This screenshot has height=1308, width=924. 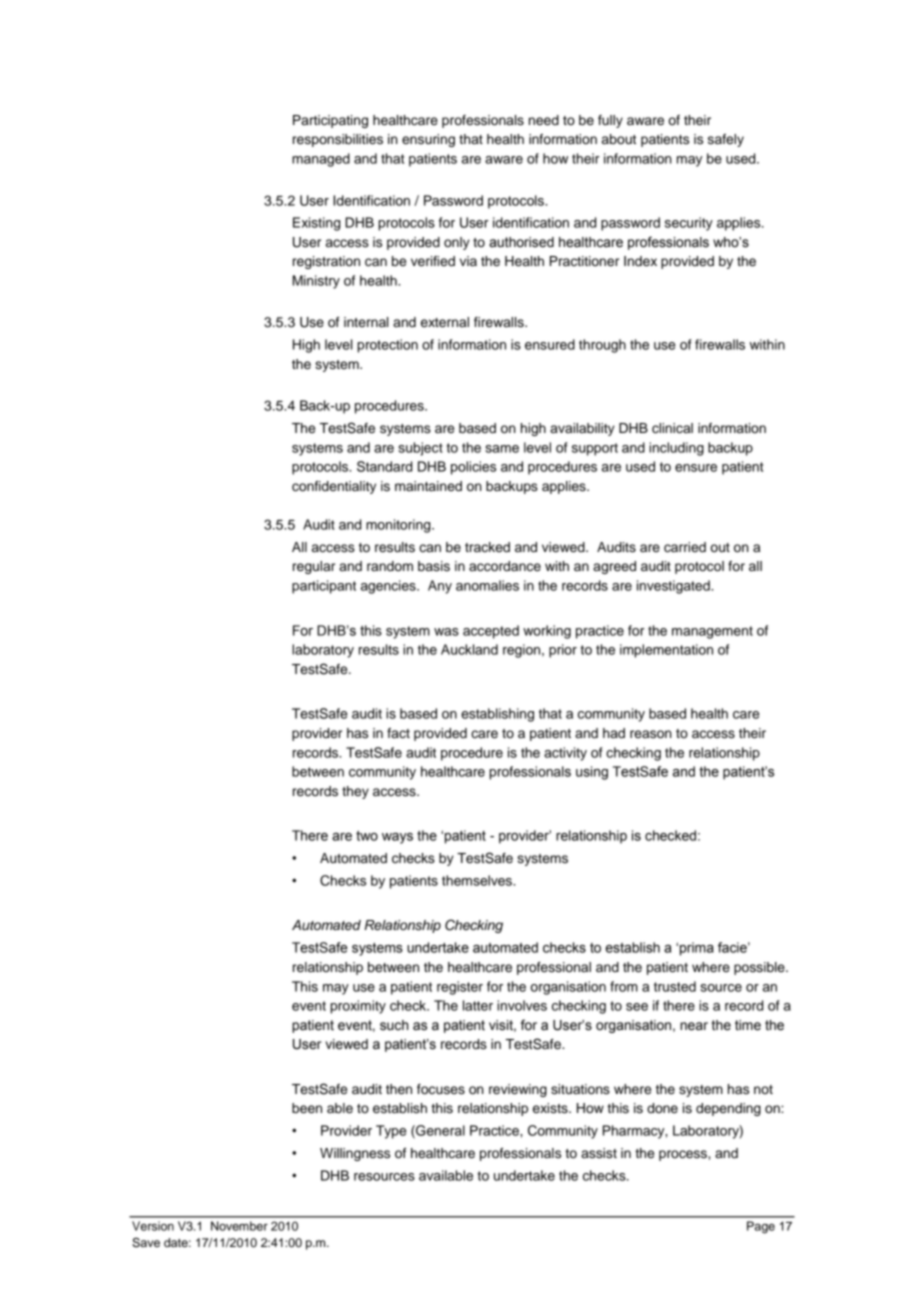 What do you see at coordinates (726, 140) in the screenshot?
I see `safely` at bounding box center [726, 140].
